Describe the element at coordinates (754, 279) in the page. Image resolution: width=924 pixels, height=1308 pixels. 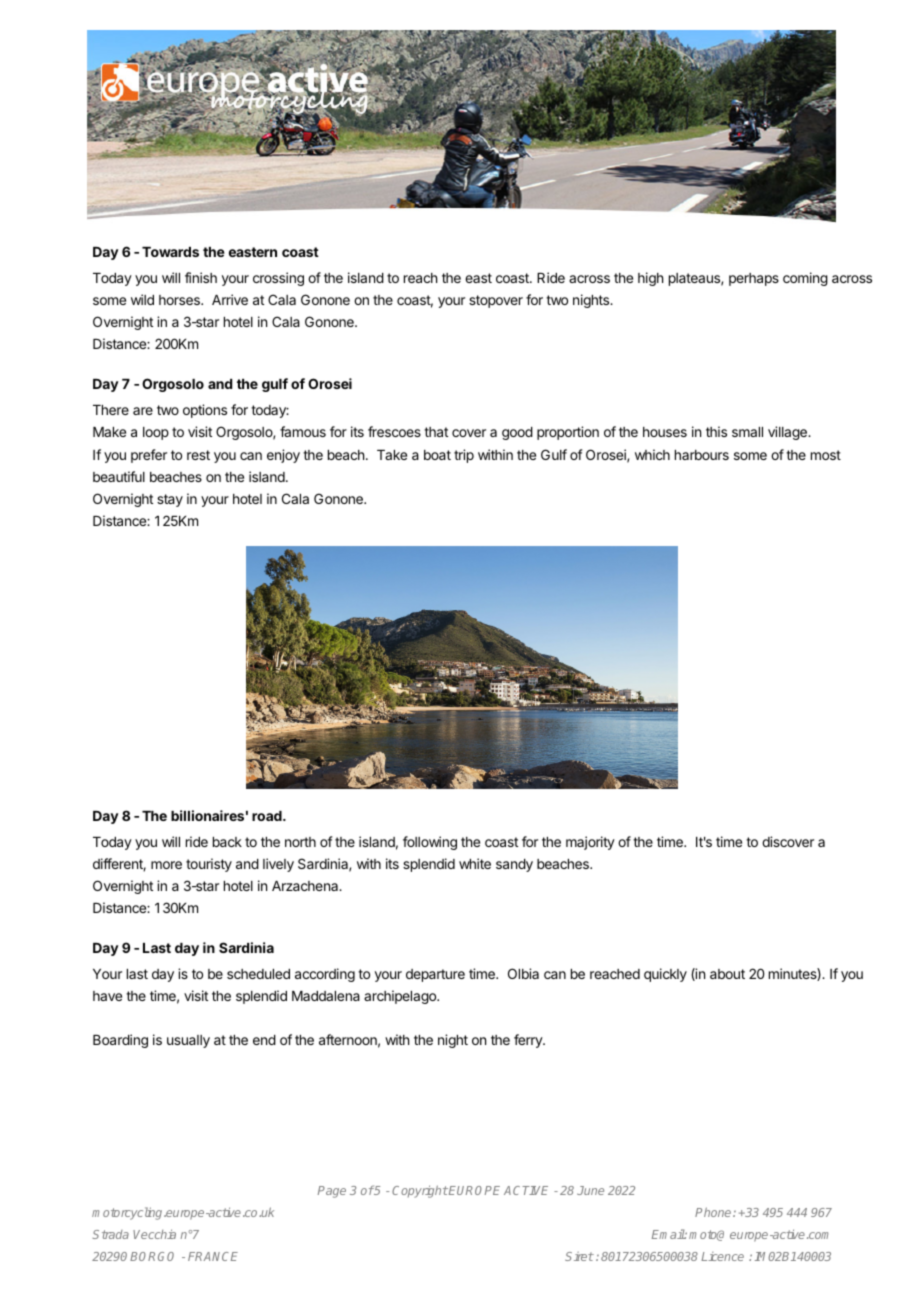
I see `perhaps` at that location.
